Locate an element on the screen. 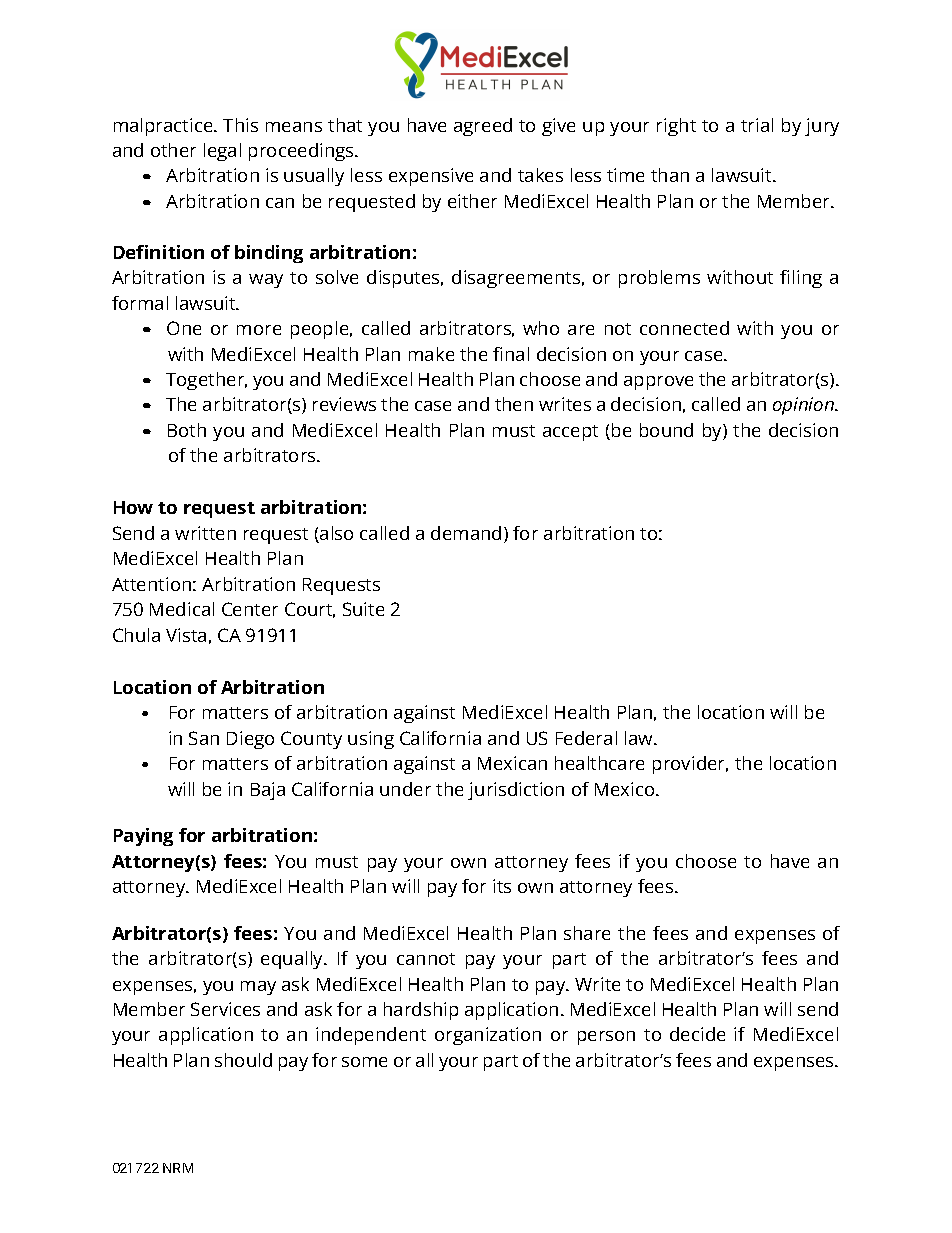 This screenshot has width=952, height=1233. legal is located at coordinates (222, 152).
